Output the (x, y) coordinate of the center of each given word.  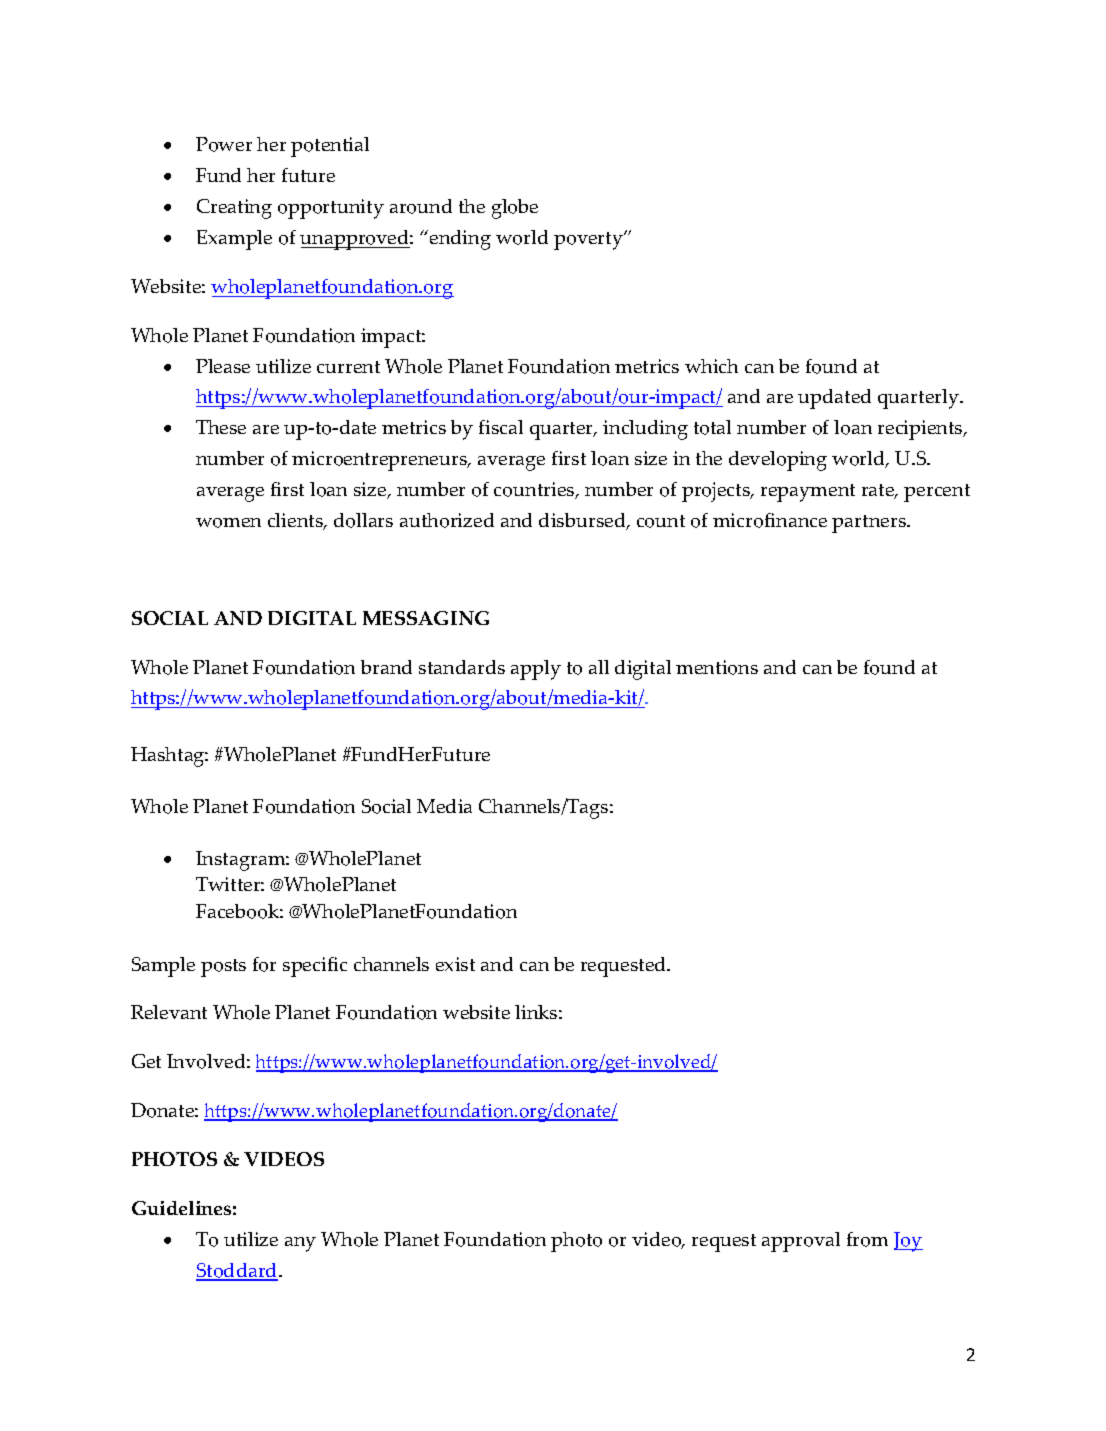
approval (801, 1242)
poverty (589, 241)
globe (515, 209)
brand (386, 667)
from (867, 1239)
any (300, 1244)
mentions (717, 667)
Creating (234, 209)
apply (536, 670)
